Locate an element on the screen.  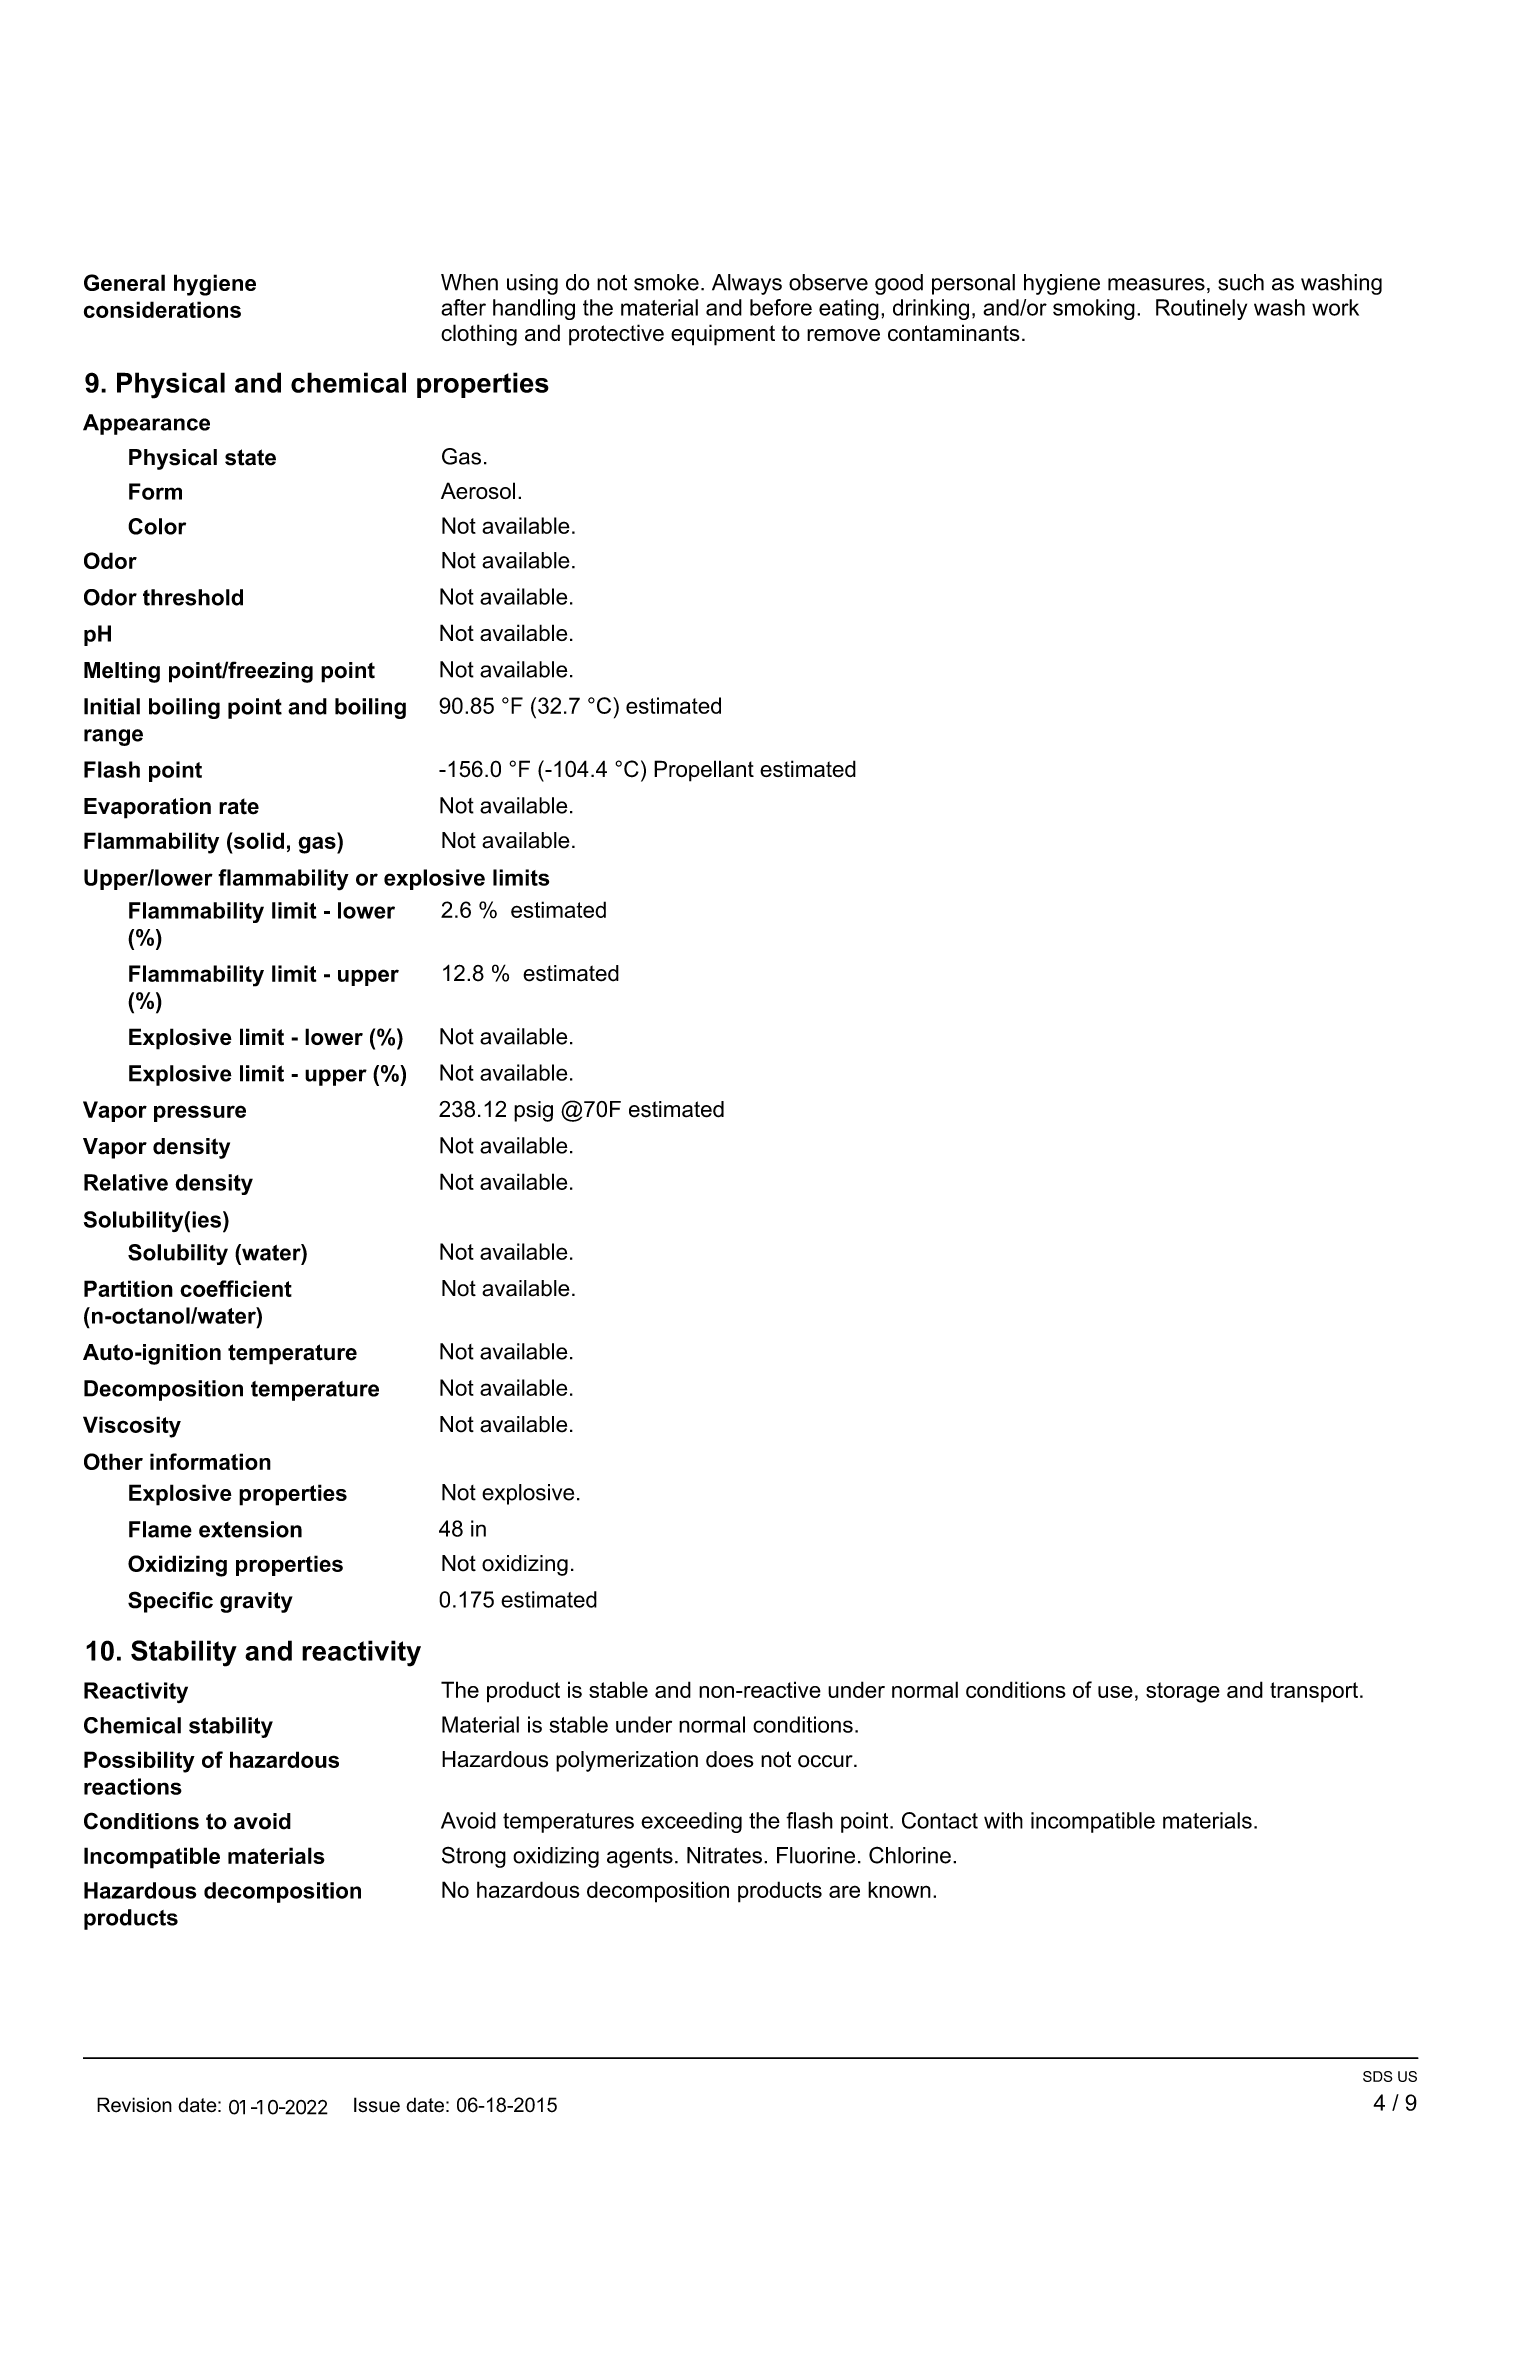
Issue is located at coordinates (377, 2105).
